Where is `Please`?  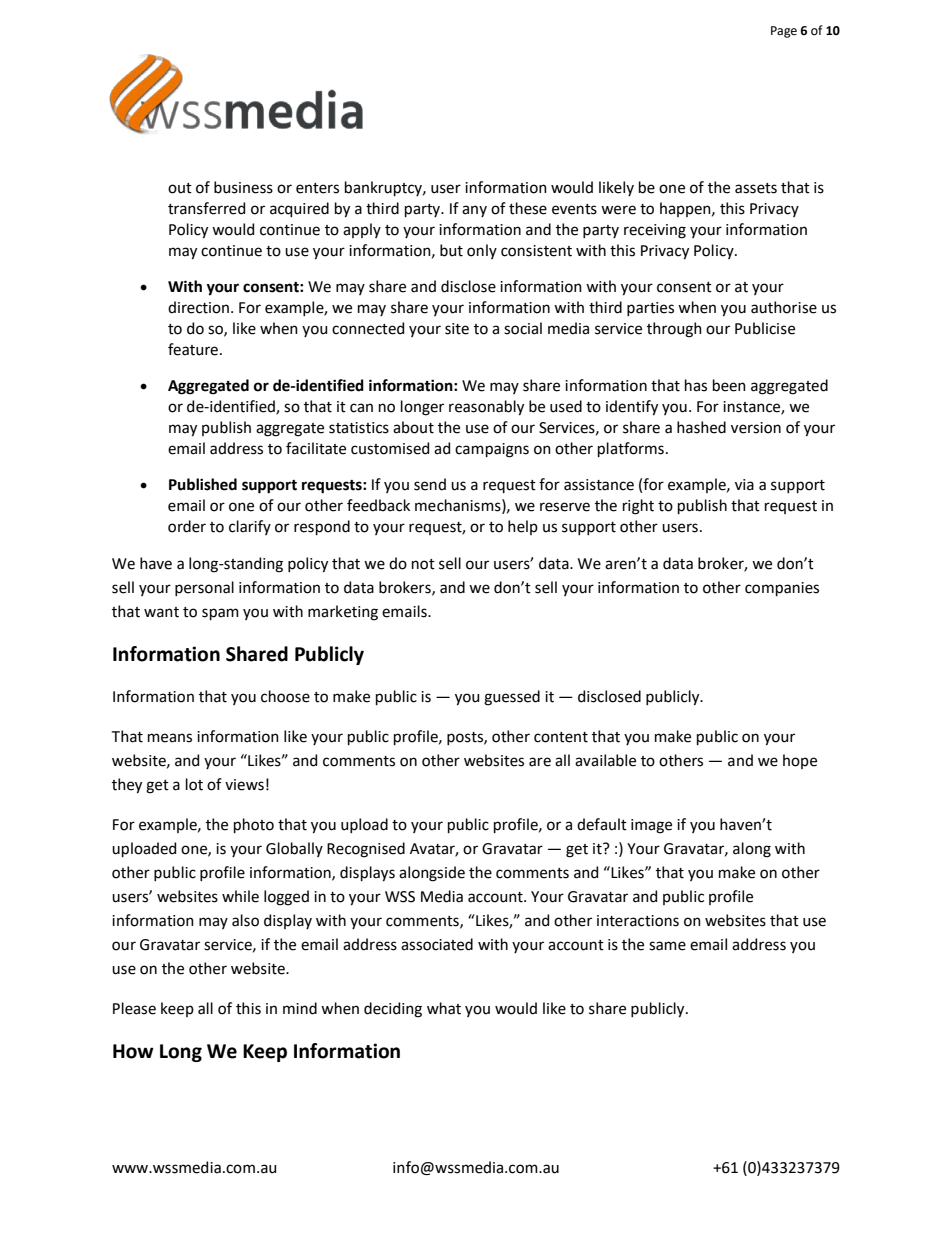 Please is located at coordinates (134, 1008).
